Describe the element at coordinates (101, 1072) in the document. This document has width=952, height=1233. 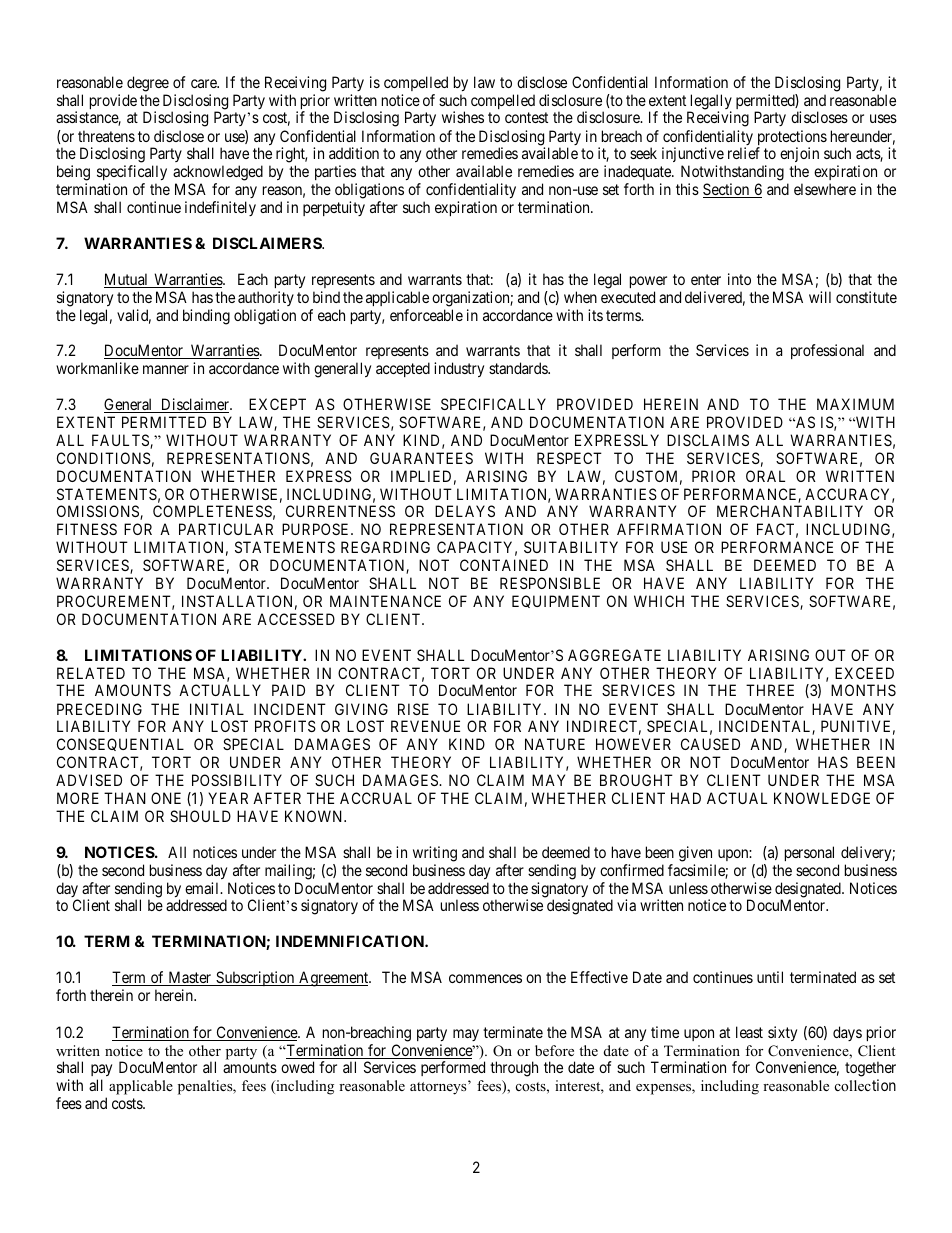
I see `pay` at that location.
